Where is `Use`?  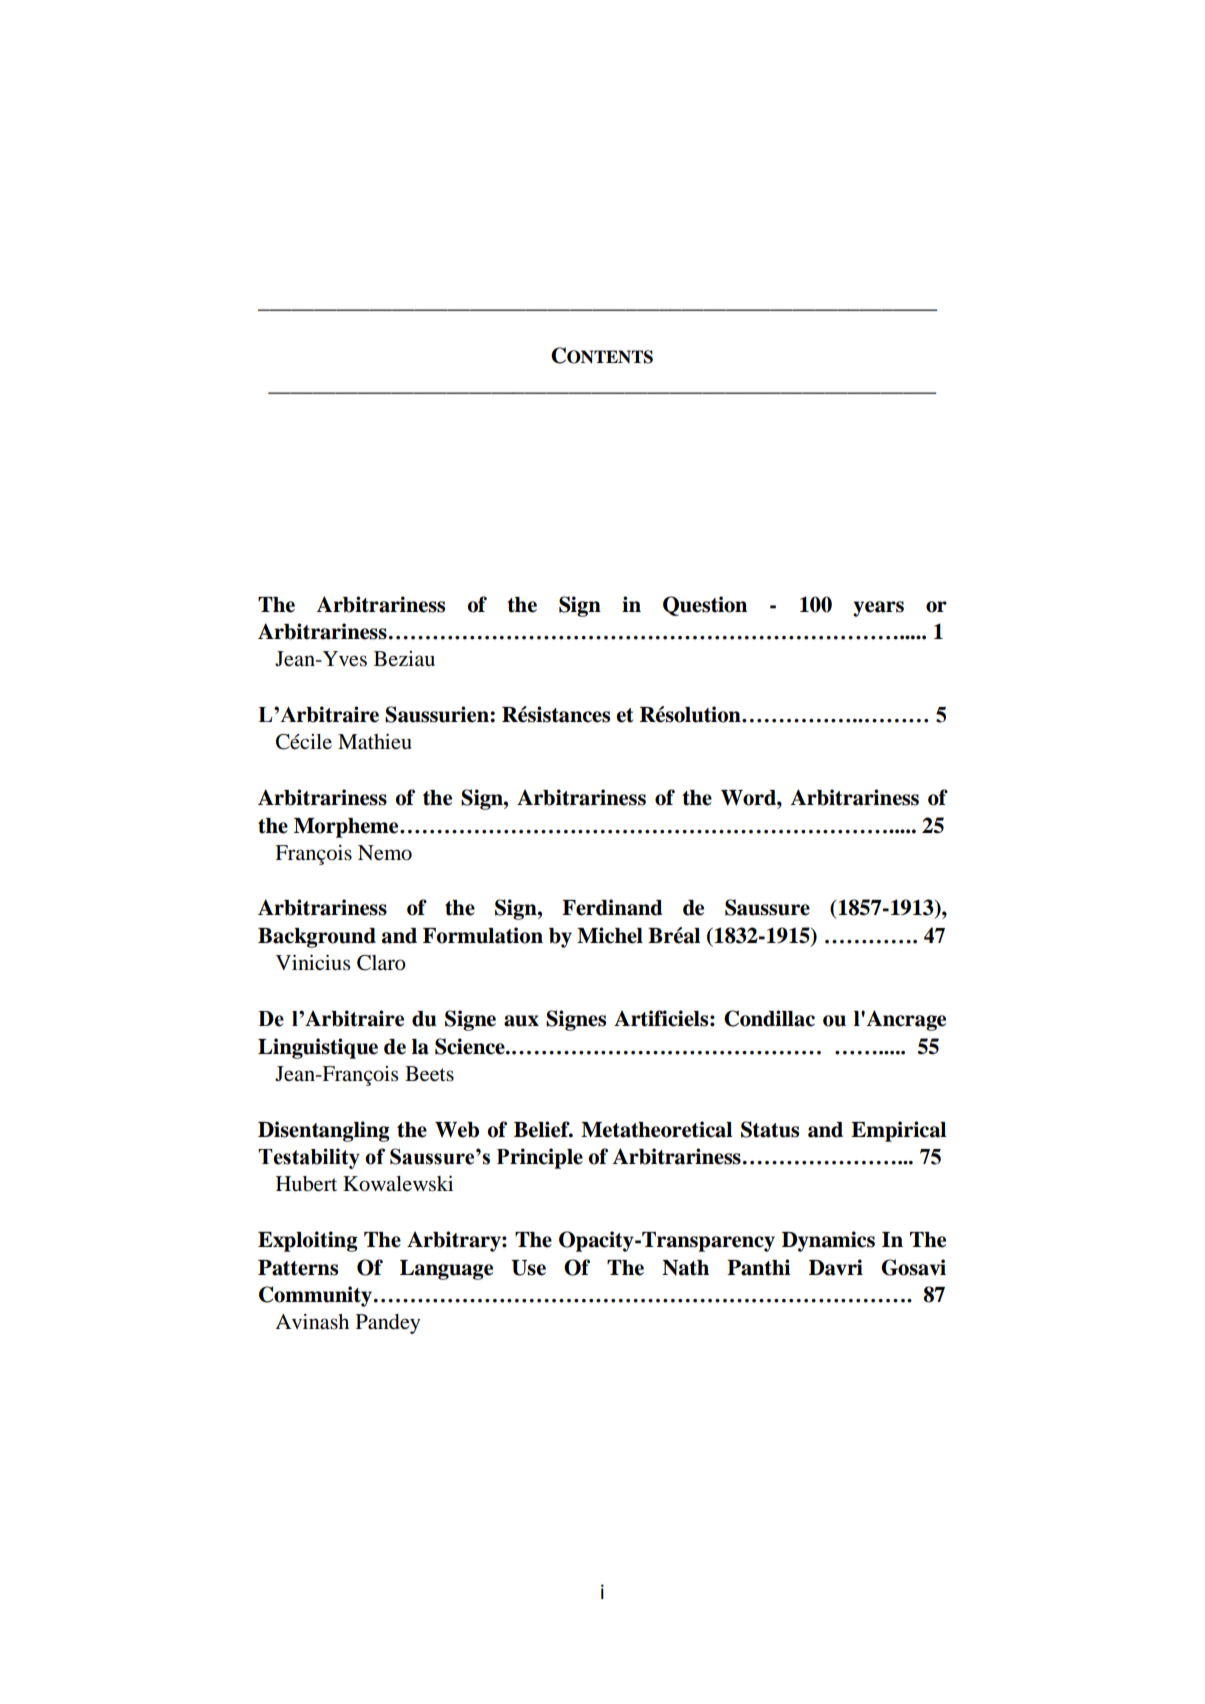 Use is located at coordinates (528, 1268).
